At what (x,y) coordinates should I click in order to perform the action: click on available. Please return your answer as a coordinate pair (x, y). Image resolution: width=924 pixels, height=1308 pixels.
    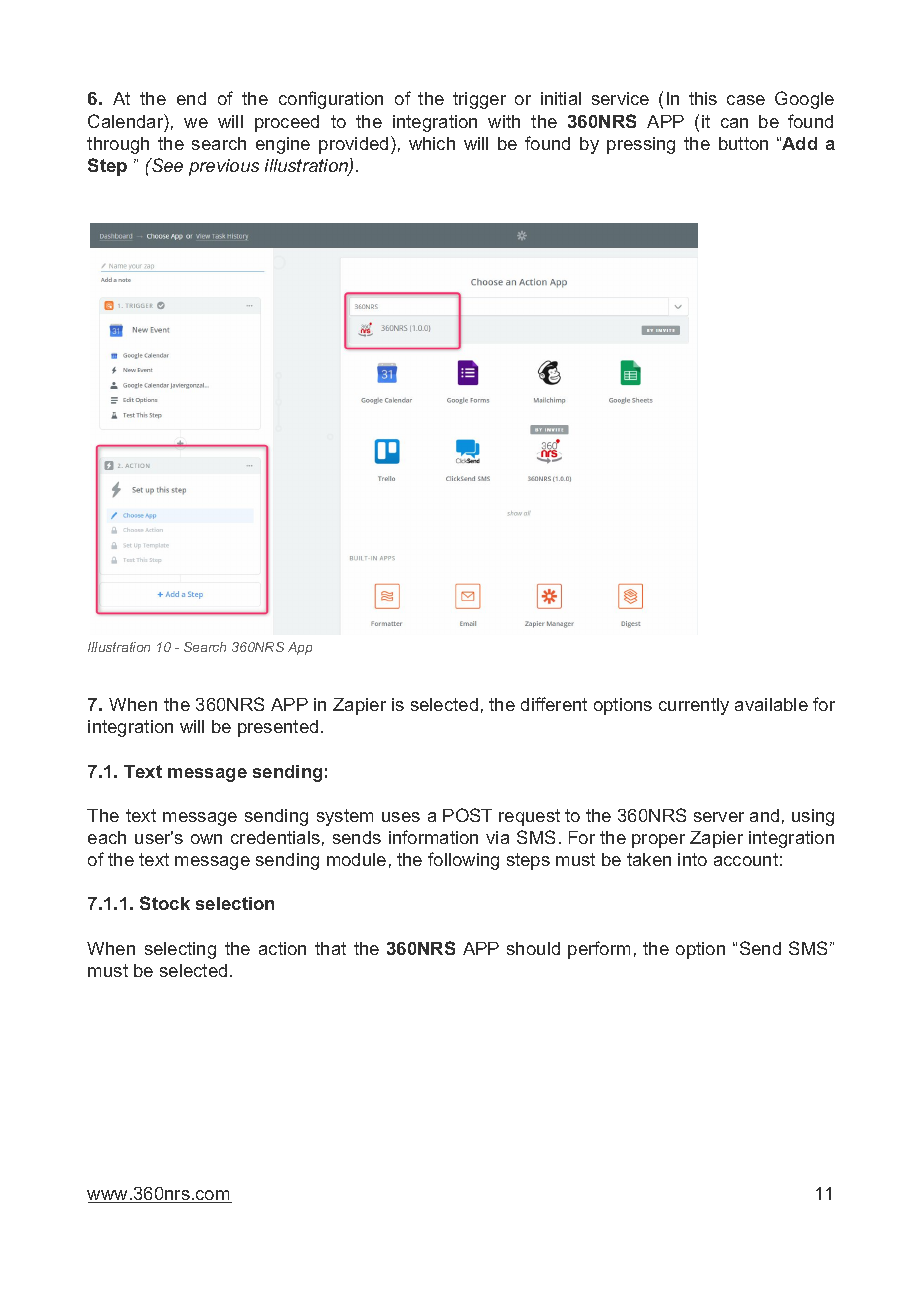
    Looking at the image, I should click on (771, 704).
